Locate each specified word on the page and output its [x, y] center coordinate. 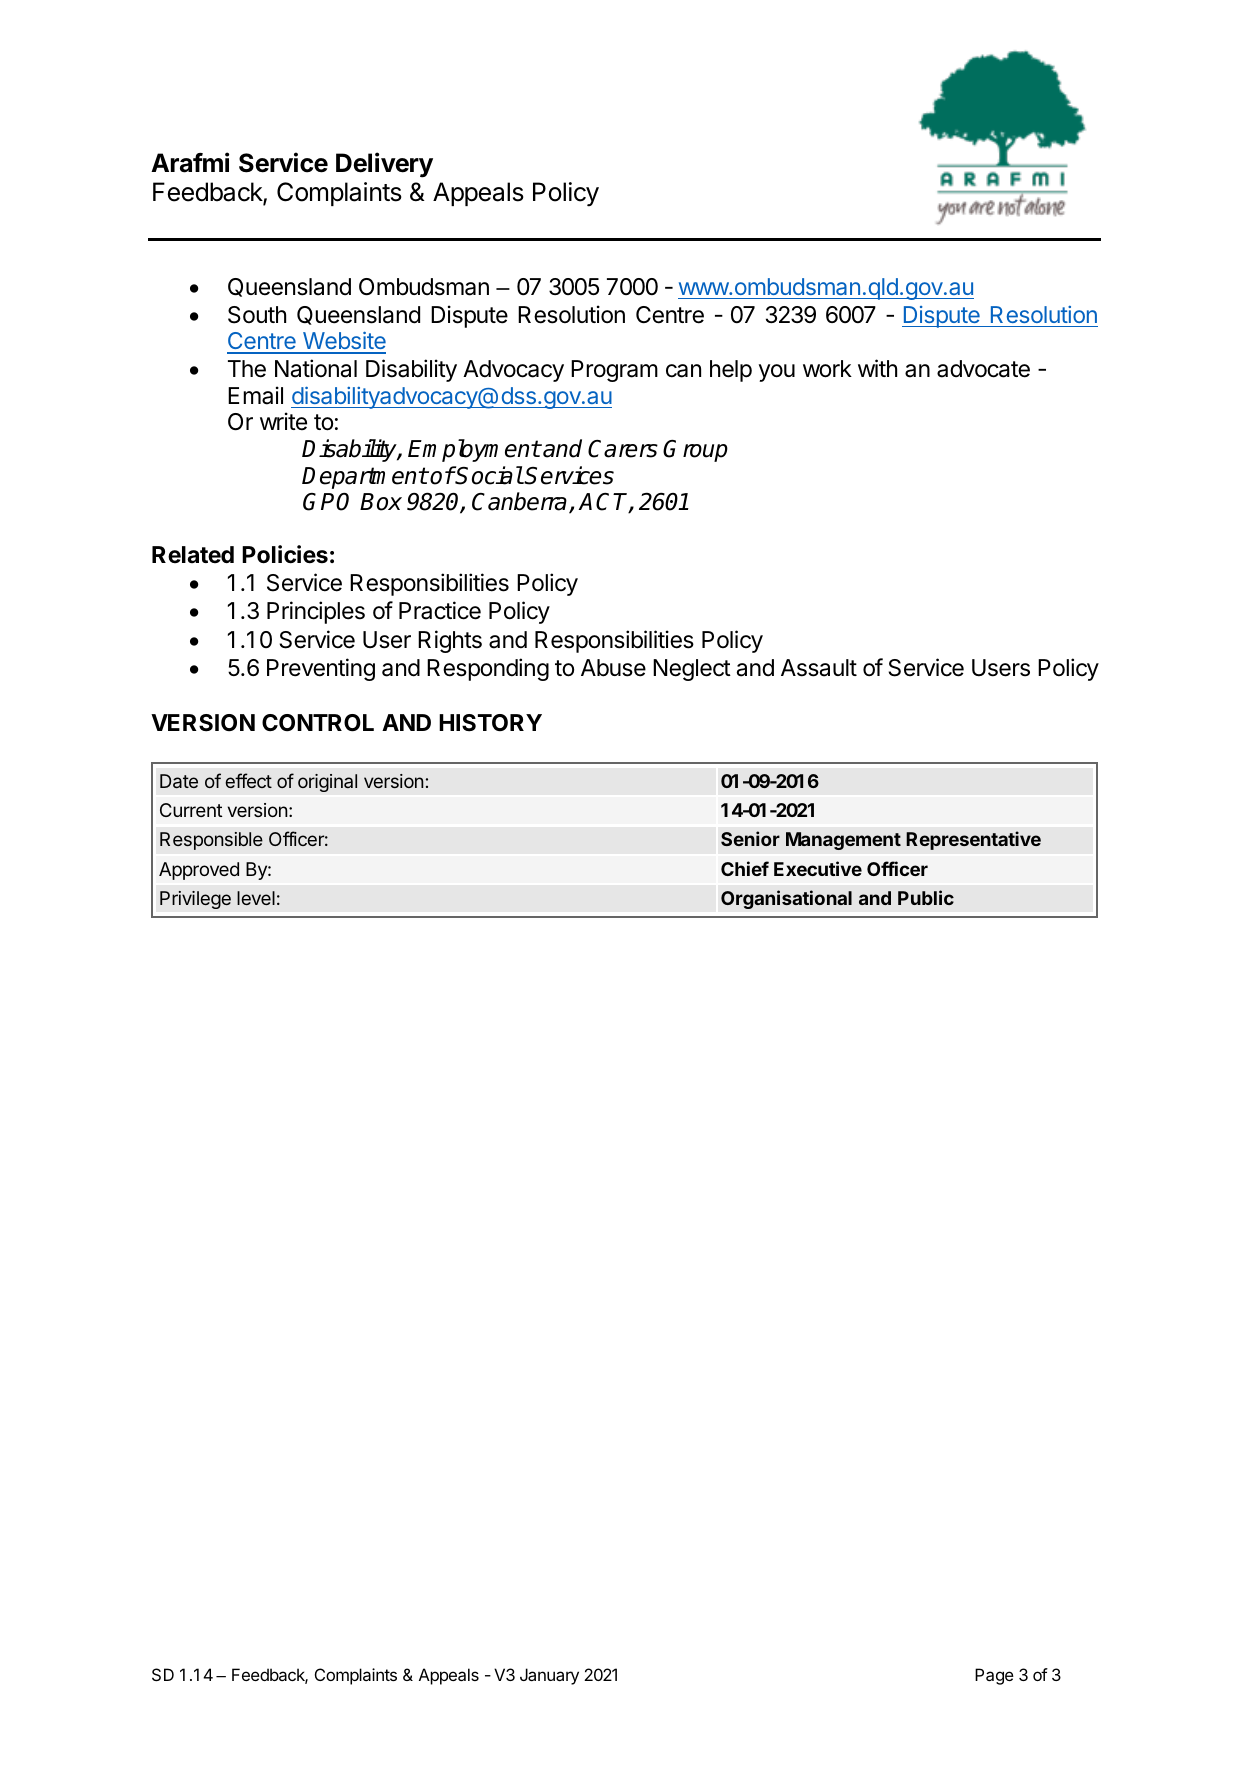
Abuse [613, 668]
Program [614, 371]
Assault [819, 668]
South [257, 315]
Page [994, 1676]
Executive [818, 868]
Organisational [786, 899]
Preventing [321, 669]
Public [926, 897]
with [877, 368]
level [256, 898]
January [549, 1676]
